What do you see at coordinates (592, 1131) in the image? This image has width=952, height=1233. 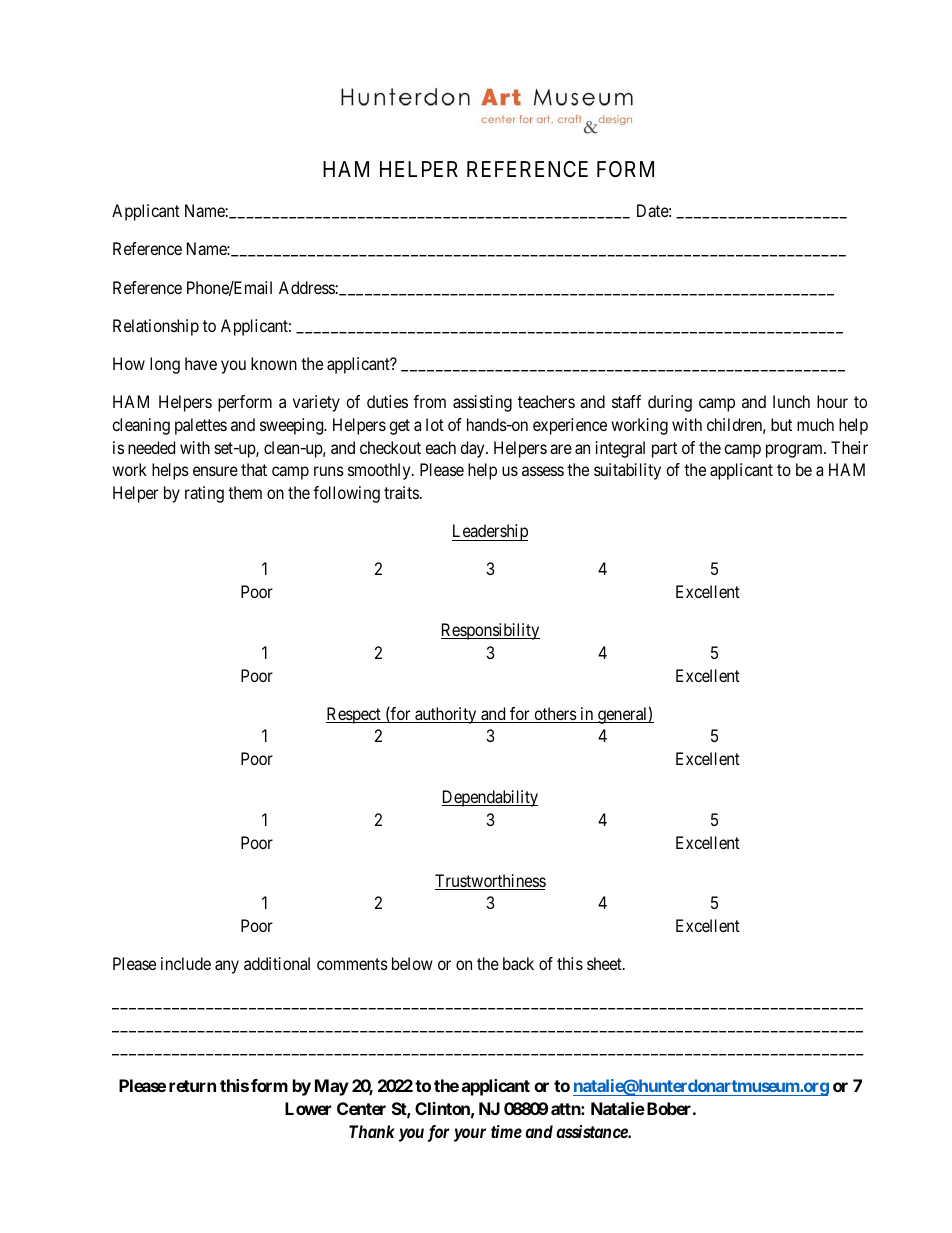 I see `assistance` at bounding box center [592, 1131].
